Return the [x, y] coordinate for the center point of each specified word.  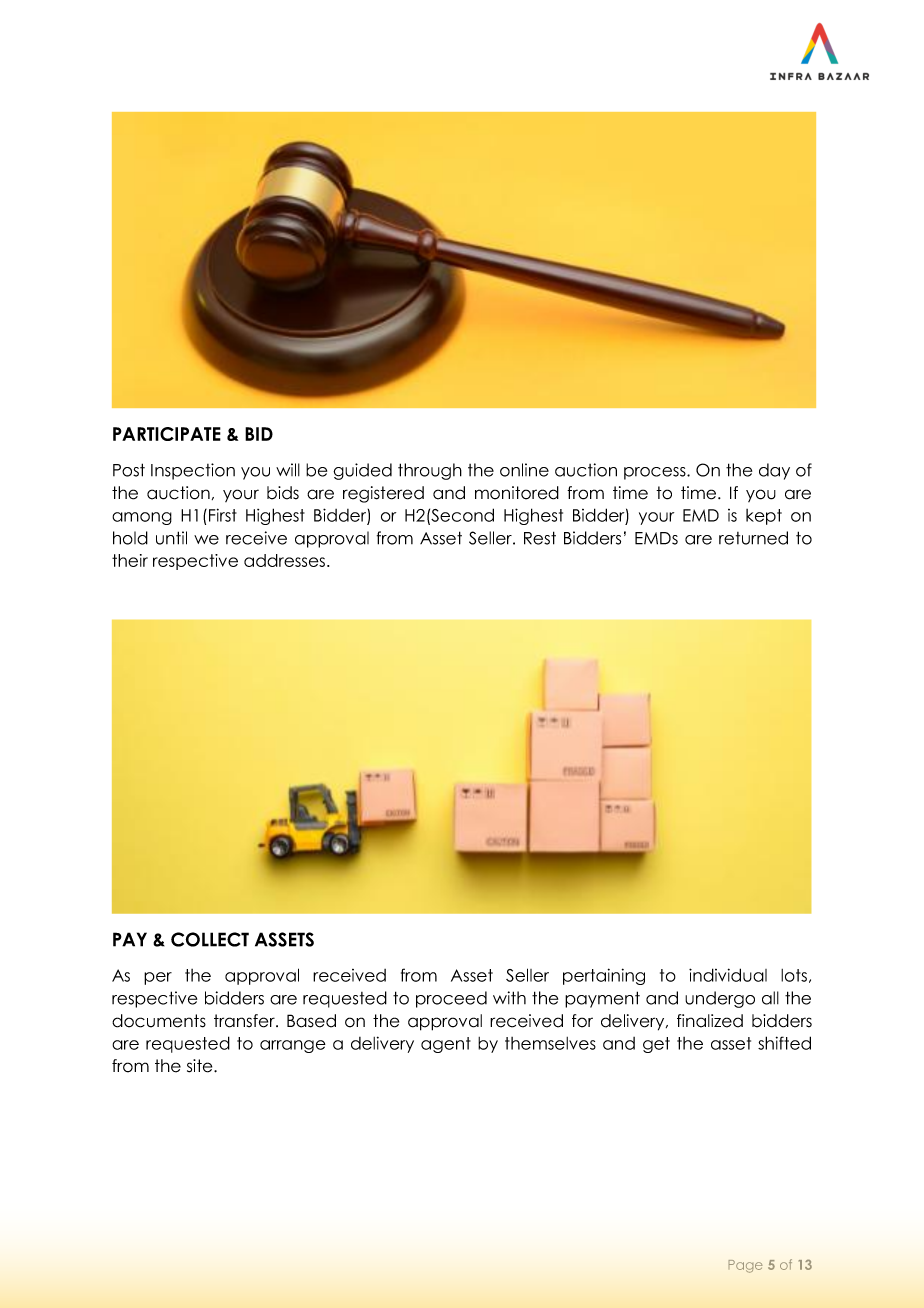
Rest [540, 538]
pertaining [604, 976]
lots [794, 975]
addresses [286, 560]
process [656, 473]
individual [728, 975]
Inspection [193, 471]
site [201, 1066]
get [656, 1045]
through [430, 471]
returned [753, 538]
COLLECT [210, 939]
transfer [245, 1021]
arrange [293, 1046]
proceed [451, 999]
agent [446, 1045]
